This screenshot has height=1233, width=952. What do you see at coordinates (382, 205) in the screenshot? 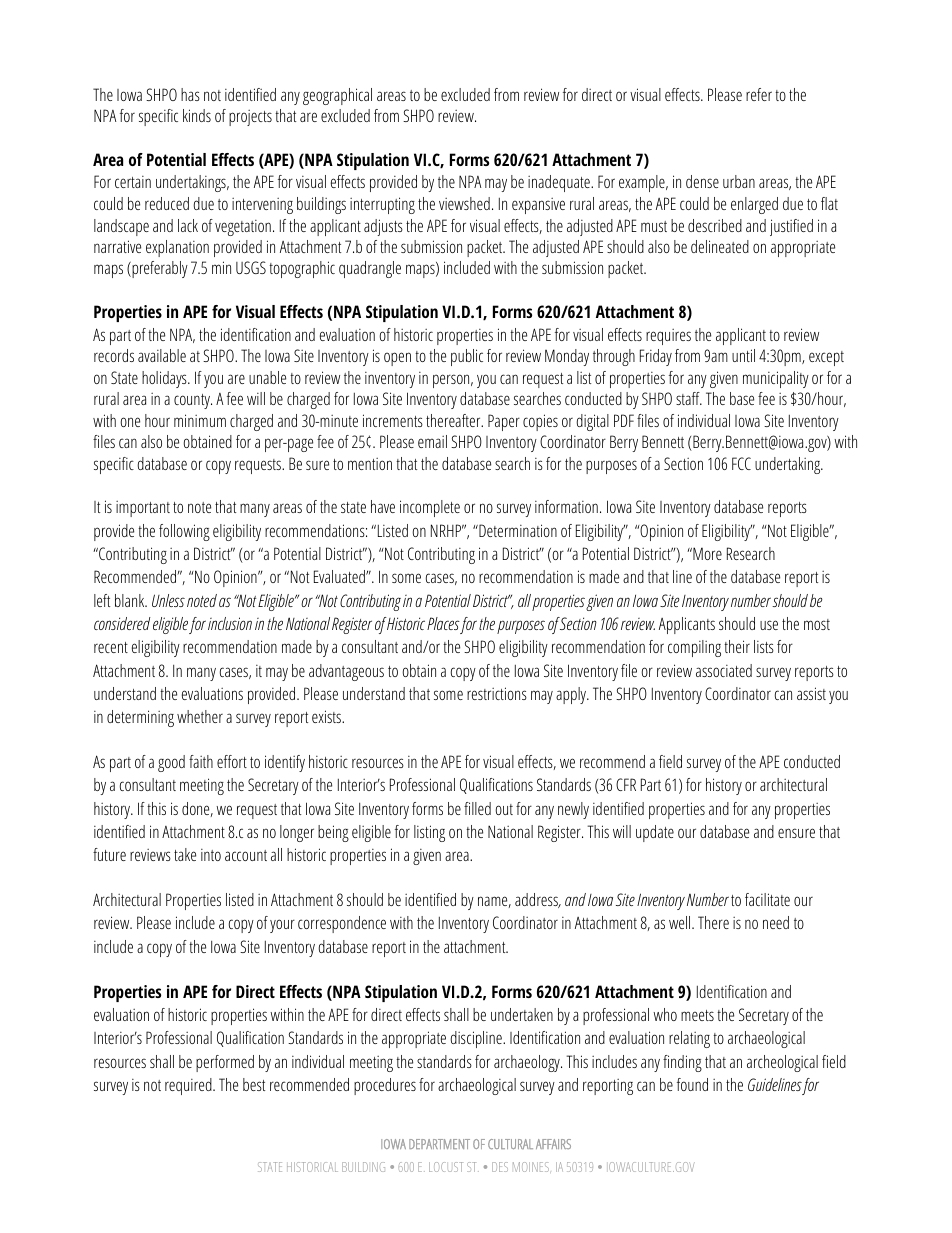
I see `interrupting` at bounding box center [382, 205].
